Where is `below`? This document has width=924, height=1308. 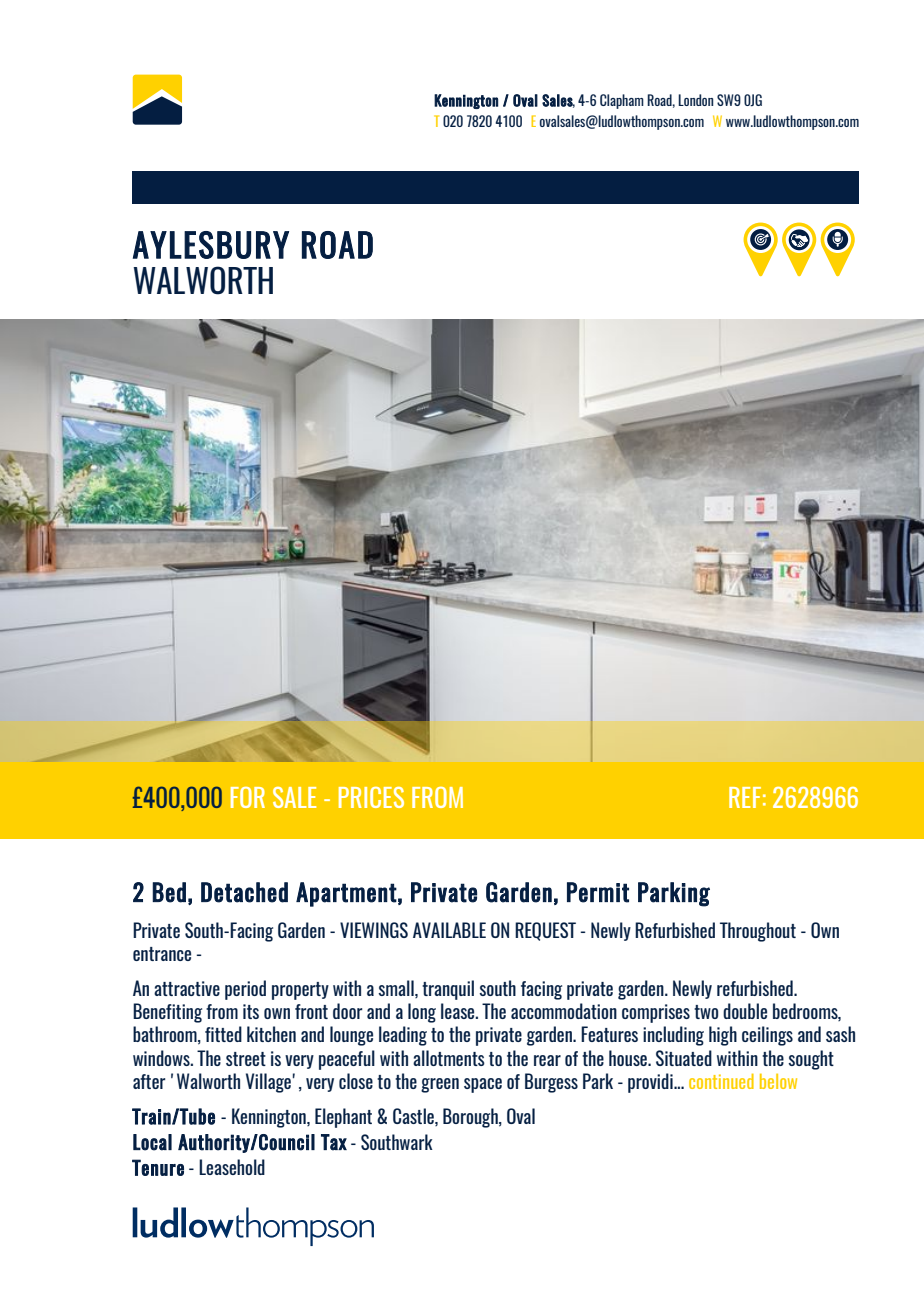 below is located at coordinates (778, 1081).
